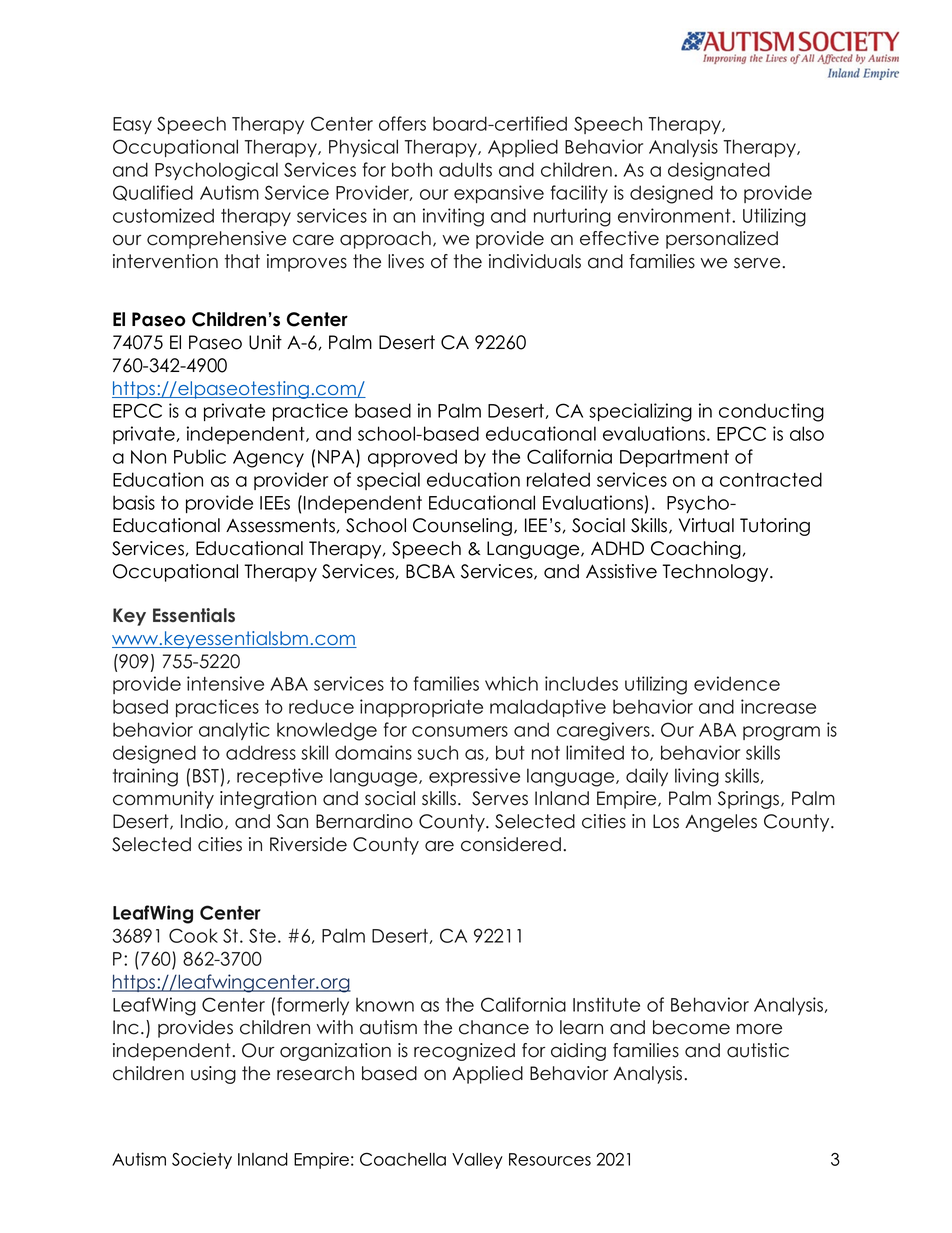 The height and width of the document is (1233, 952). I want to click on contracted, so click(771, 479).
